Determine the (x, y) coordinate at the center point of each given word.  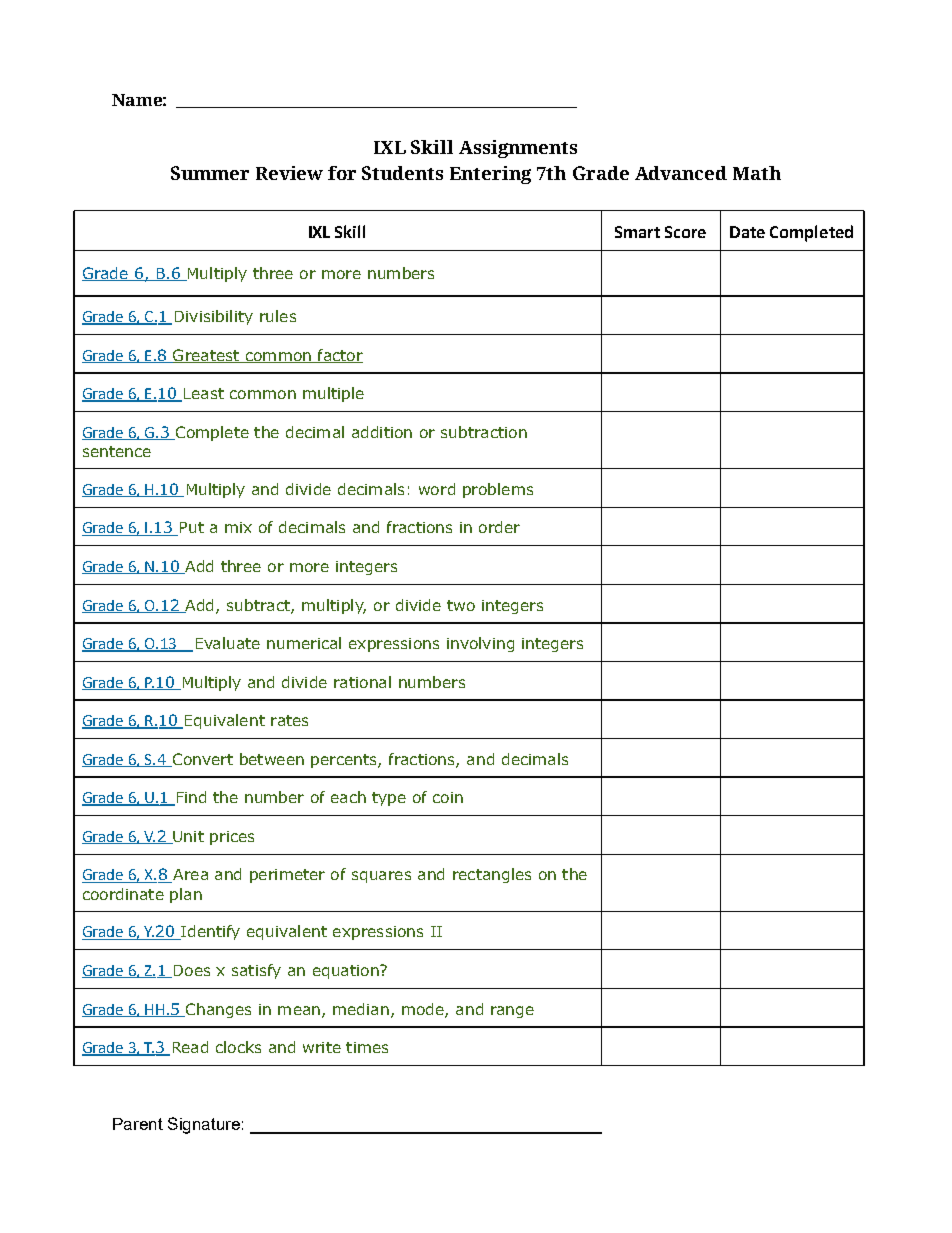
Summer (210, 173)
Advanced (681, 173)
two (461, 605)
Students (402, 173)
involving (480, 644)
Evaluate (228, 643)
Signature (204, 1125)
